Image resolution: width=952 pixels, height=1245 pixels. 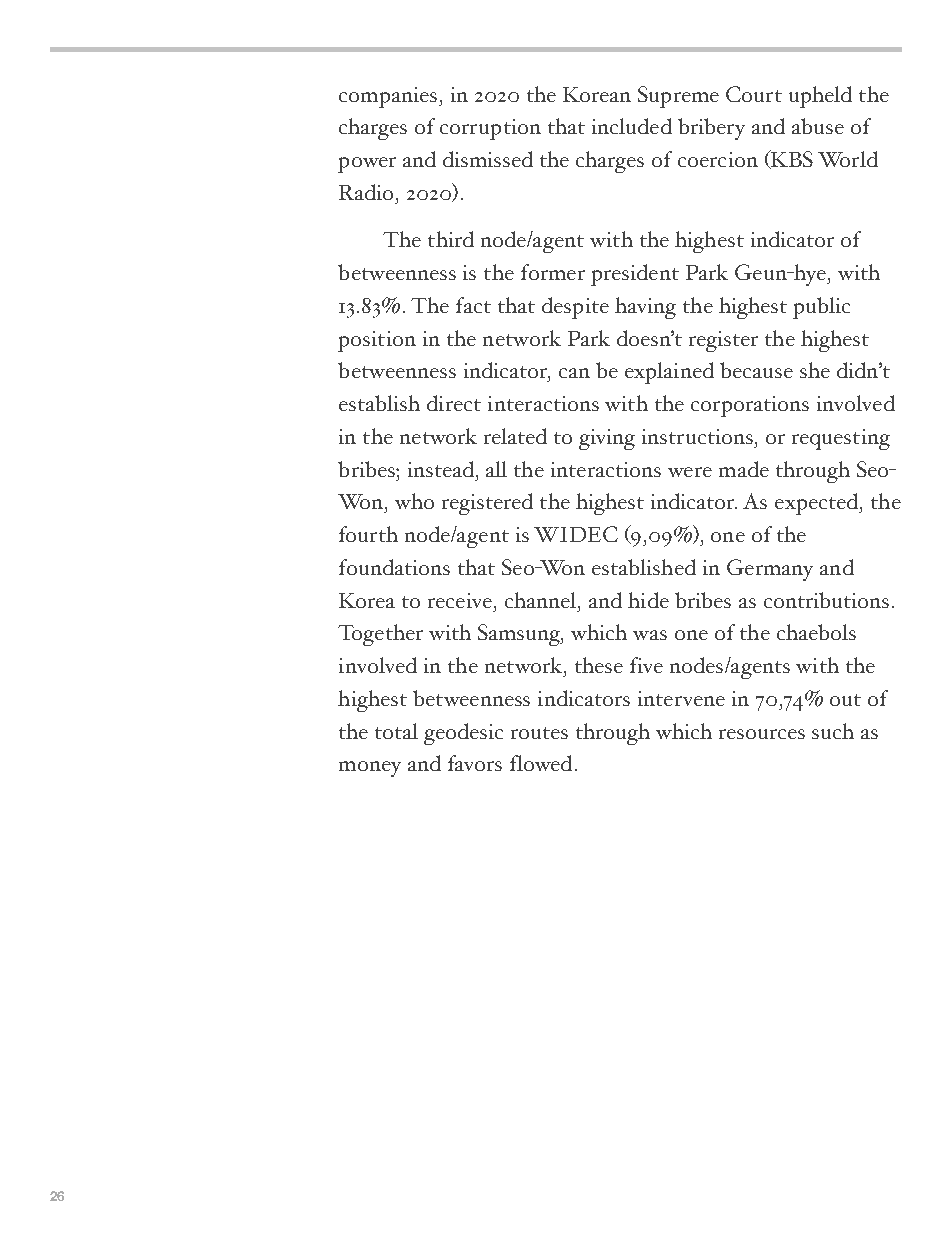 What do you see at coordinates (632, 126) in the screenshot?
I see `included` at bounding box center [632, 126].
